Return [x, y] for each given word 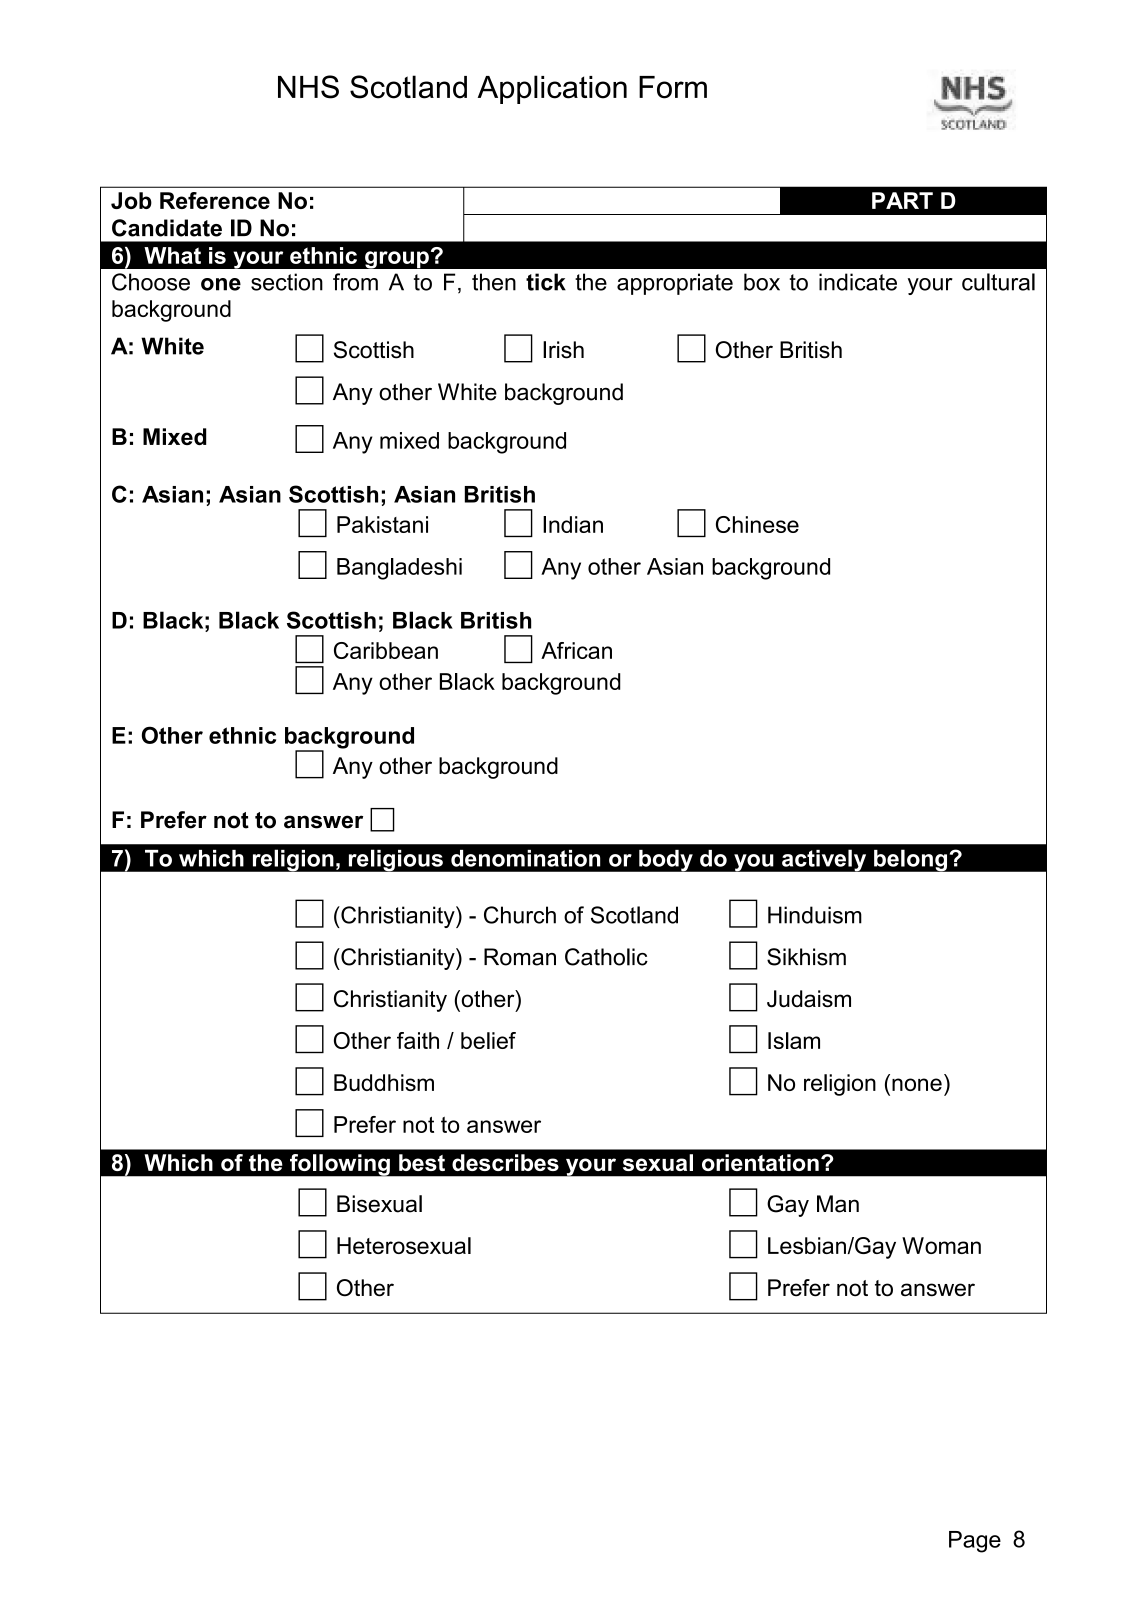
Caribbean [386, 650]
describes [505, 1162]
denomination [525, 858]
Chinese [757, 524]
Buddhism [384, 1082]
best [422, 1162]
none [917, 1084]
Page [975, 1542]
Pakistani [382, 524]
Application [552, 89]
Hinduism [815, 915]
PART [902, 200]
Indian [573, 524]
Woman [941, 1245]
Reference [215, 200]
